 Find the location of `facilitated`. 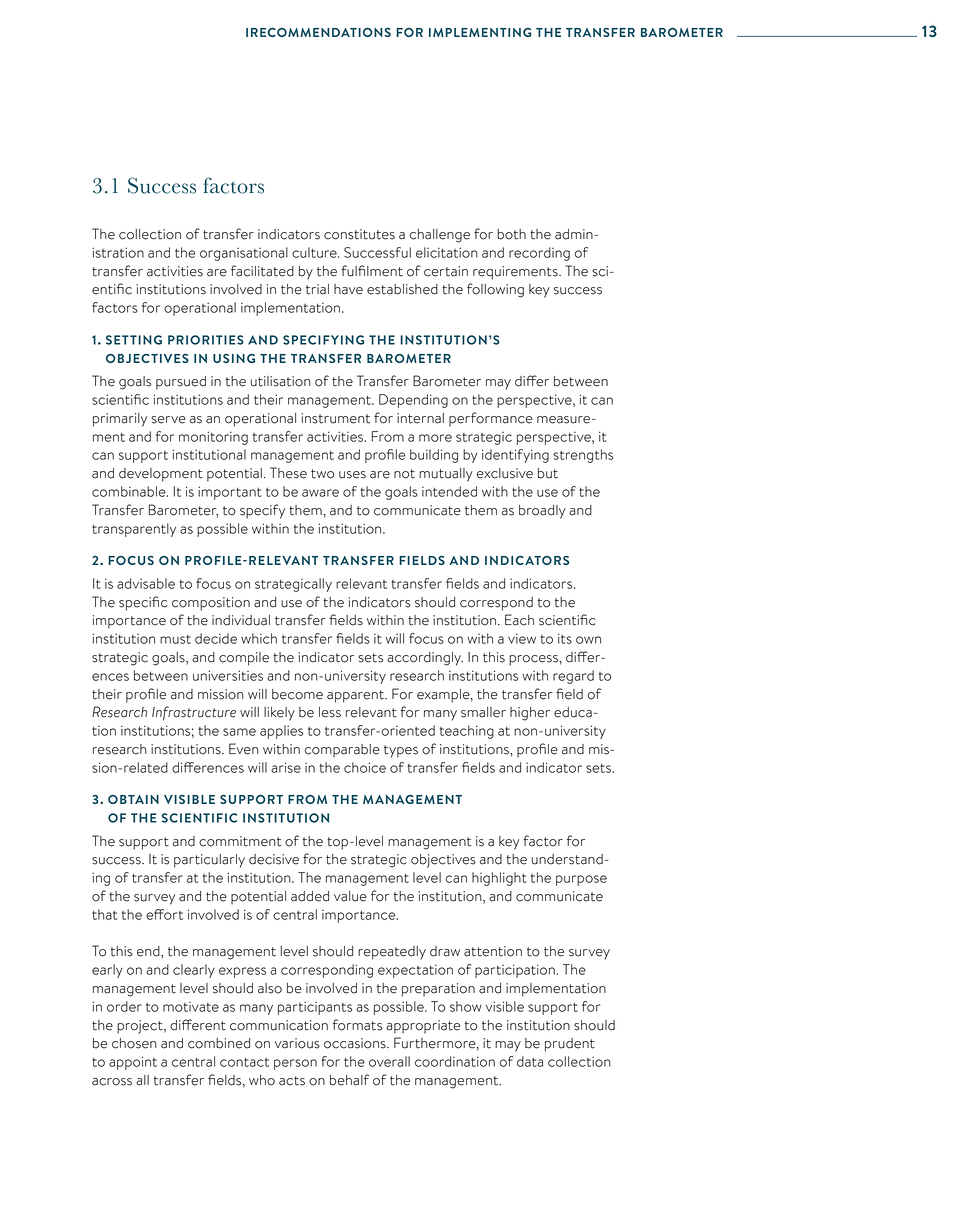

facilitated is located at coordinates (262, 271).
